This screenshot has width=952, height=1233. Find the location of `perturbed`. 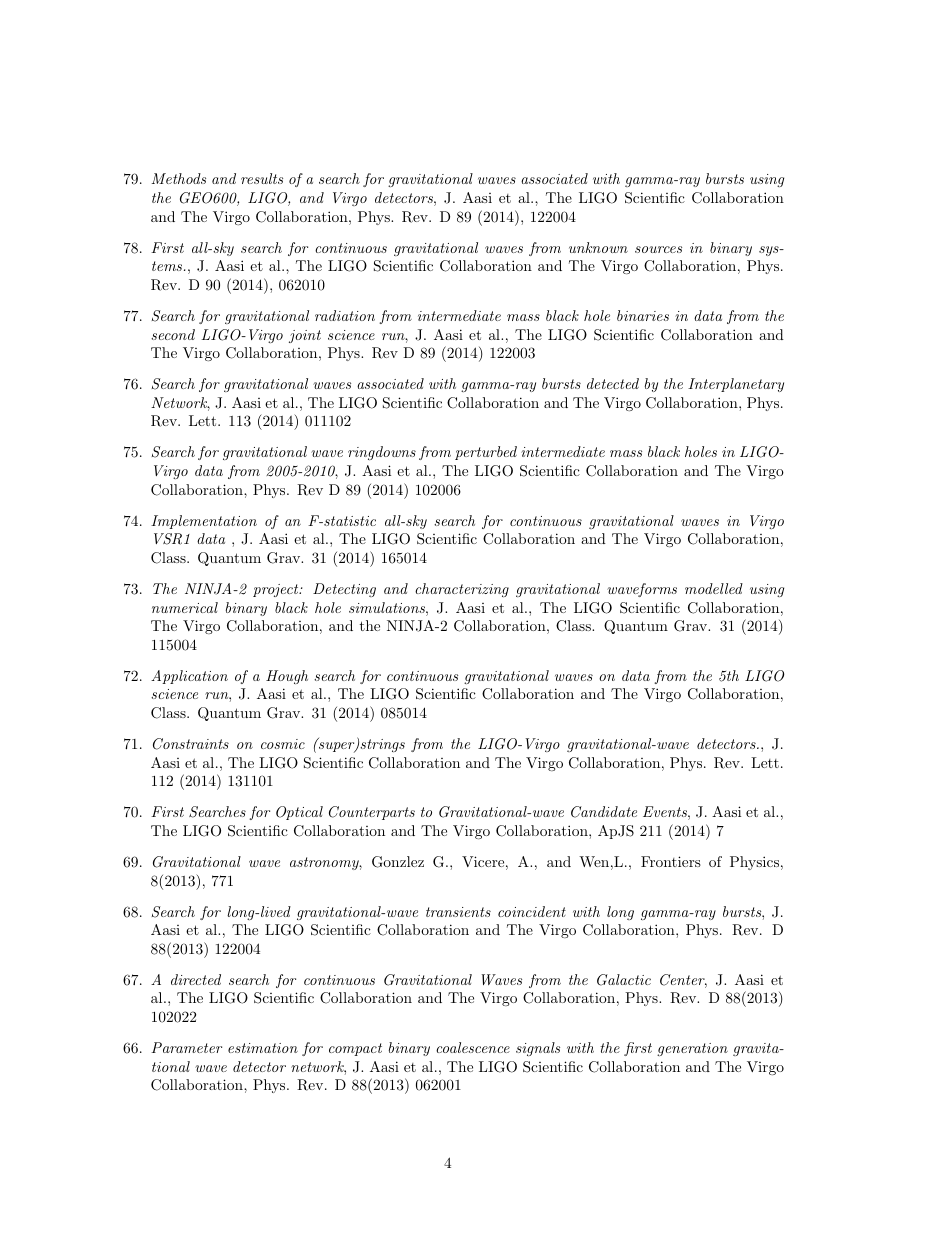

perturbed is located at coordinates (486, 453).
